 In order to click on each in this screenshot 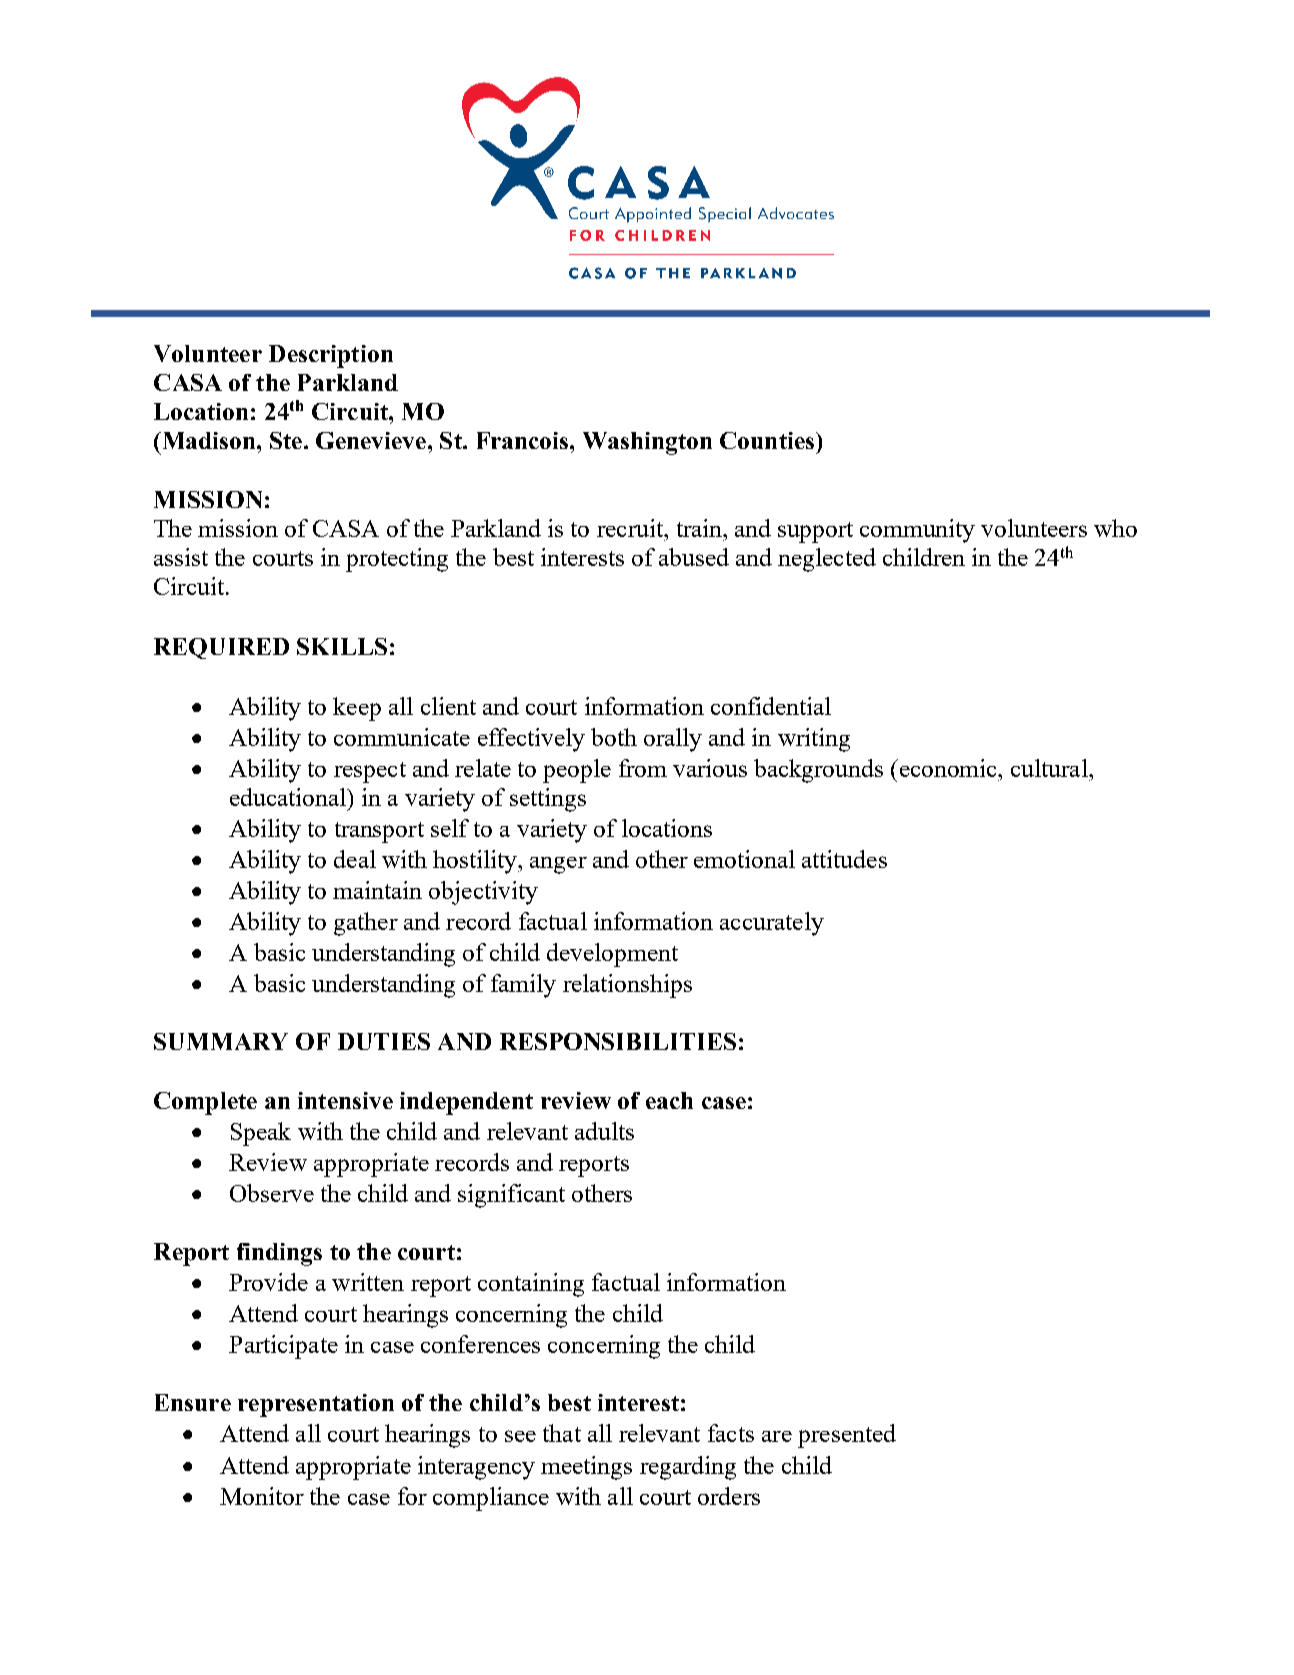, I will do `click(669, 1100)`.
